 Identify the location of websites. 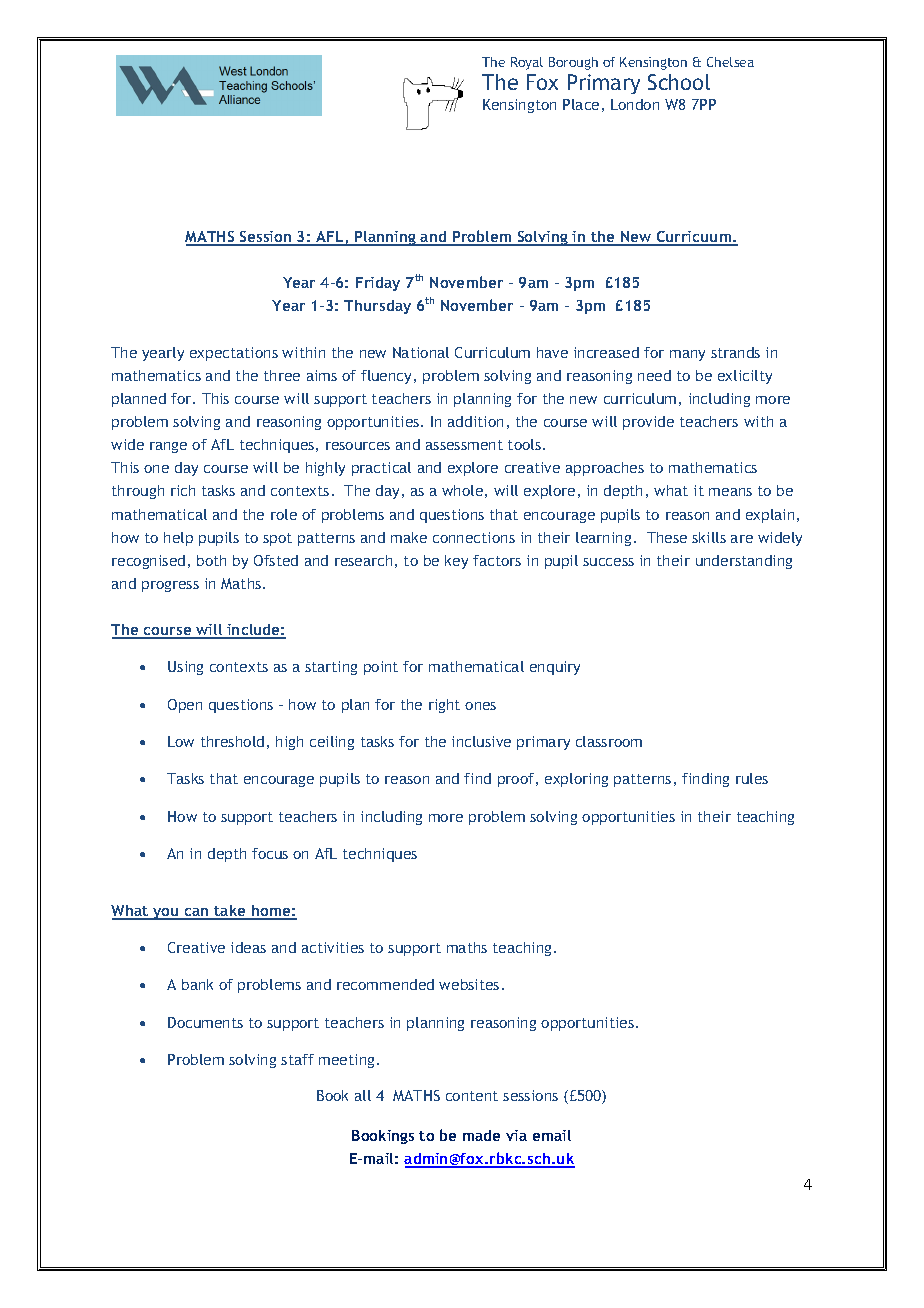
(469, 984).
